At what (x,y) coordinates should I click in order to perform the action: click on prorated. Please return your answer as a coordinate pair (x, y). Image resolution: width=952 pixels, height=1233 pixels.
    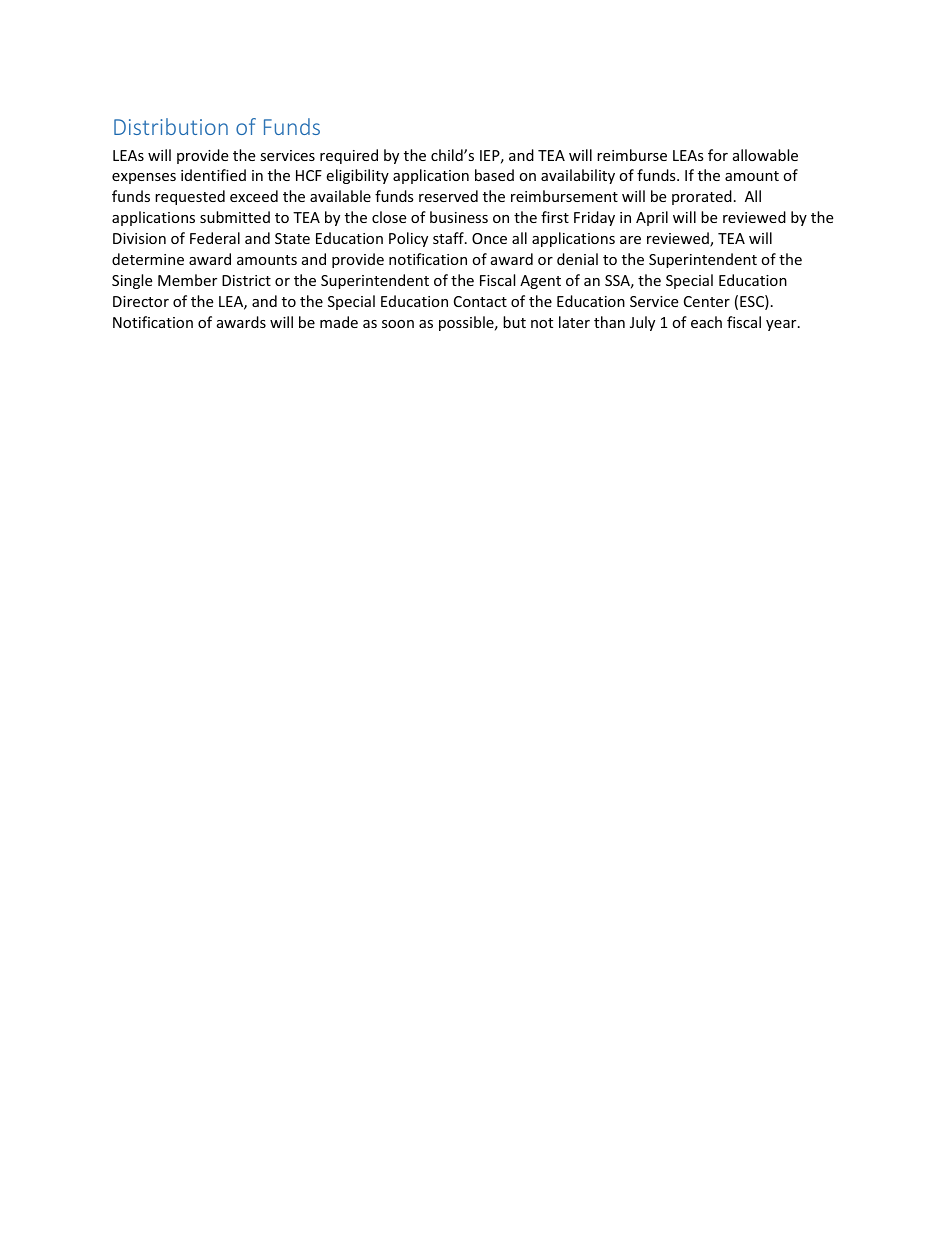
    Looking at the image, I should click on (702, 197).
